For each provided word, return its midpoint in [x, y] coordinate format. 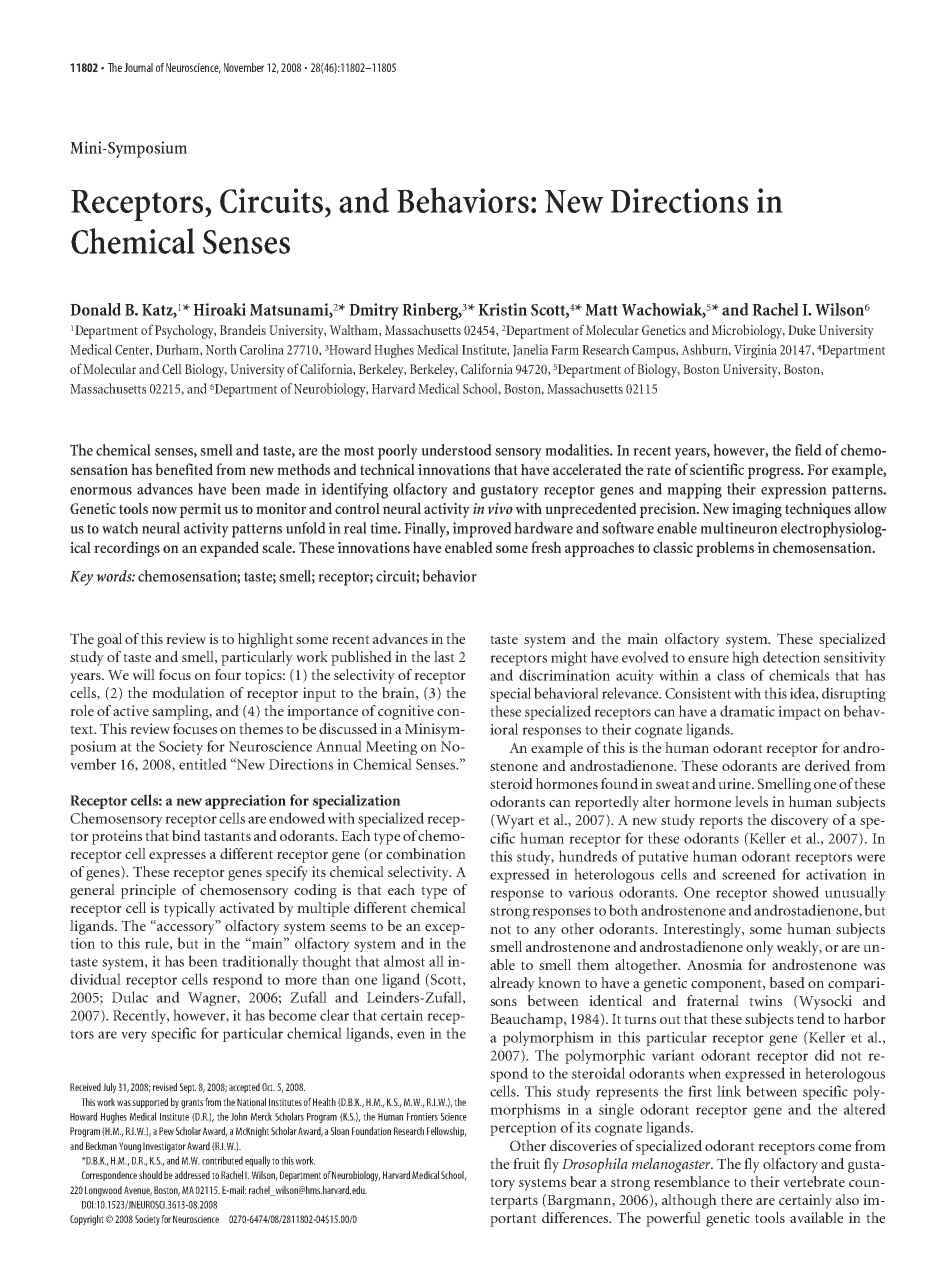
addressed [192, 1175]
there [736, 1199]
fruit [526, 1163]
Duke [802, 330]
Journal [138, 67]
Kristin [502, 309]
